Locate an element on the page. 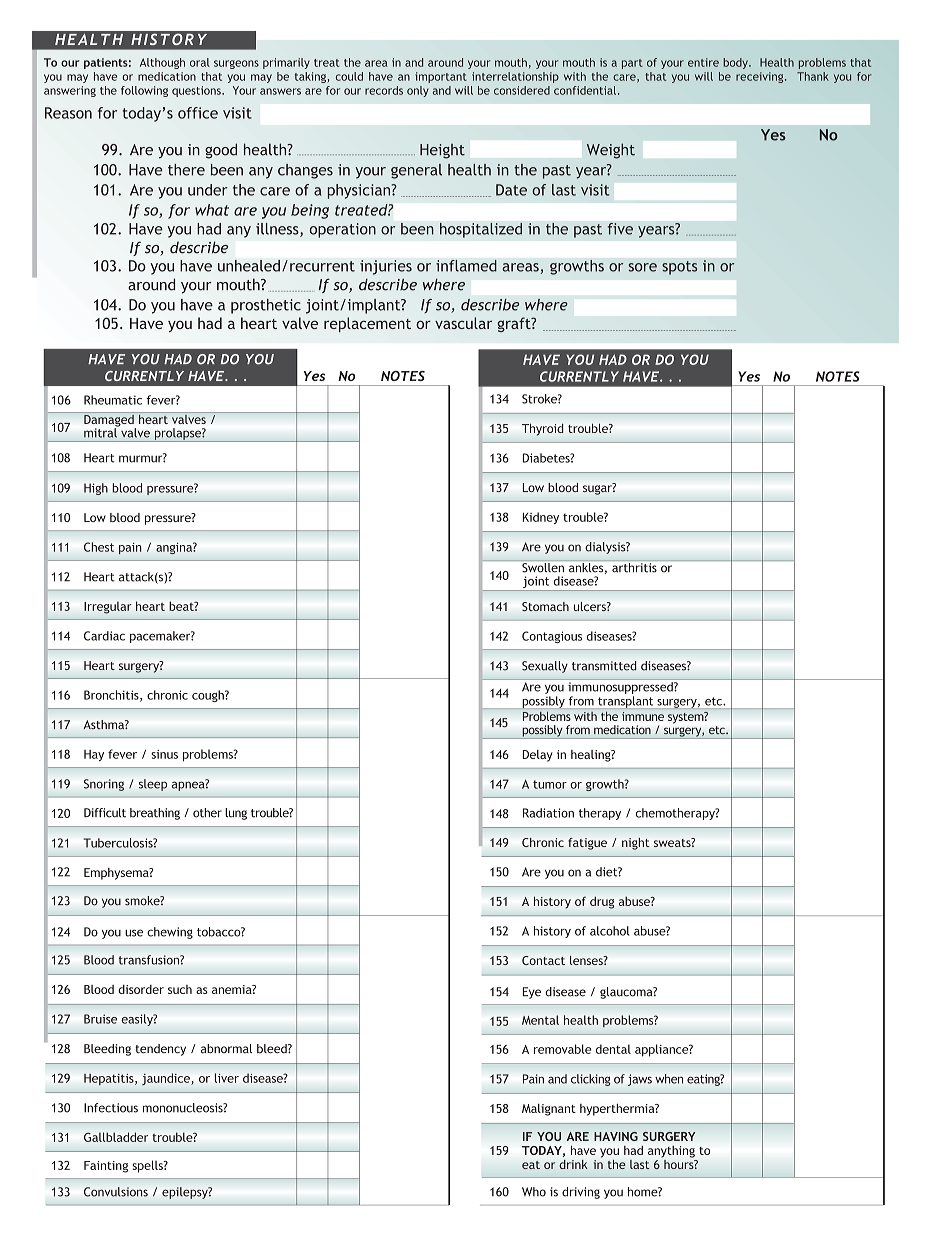 The width and height of the page is (952, 1233). arthritis is located at coordinates (634, 567).
